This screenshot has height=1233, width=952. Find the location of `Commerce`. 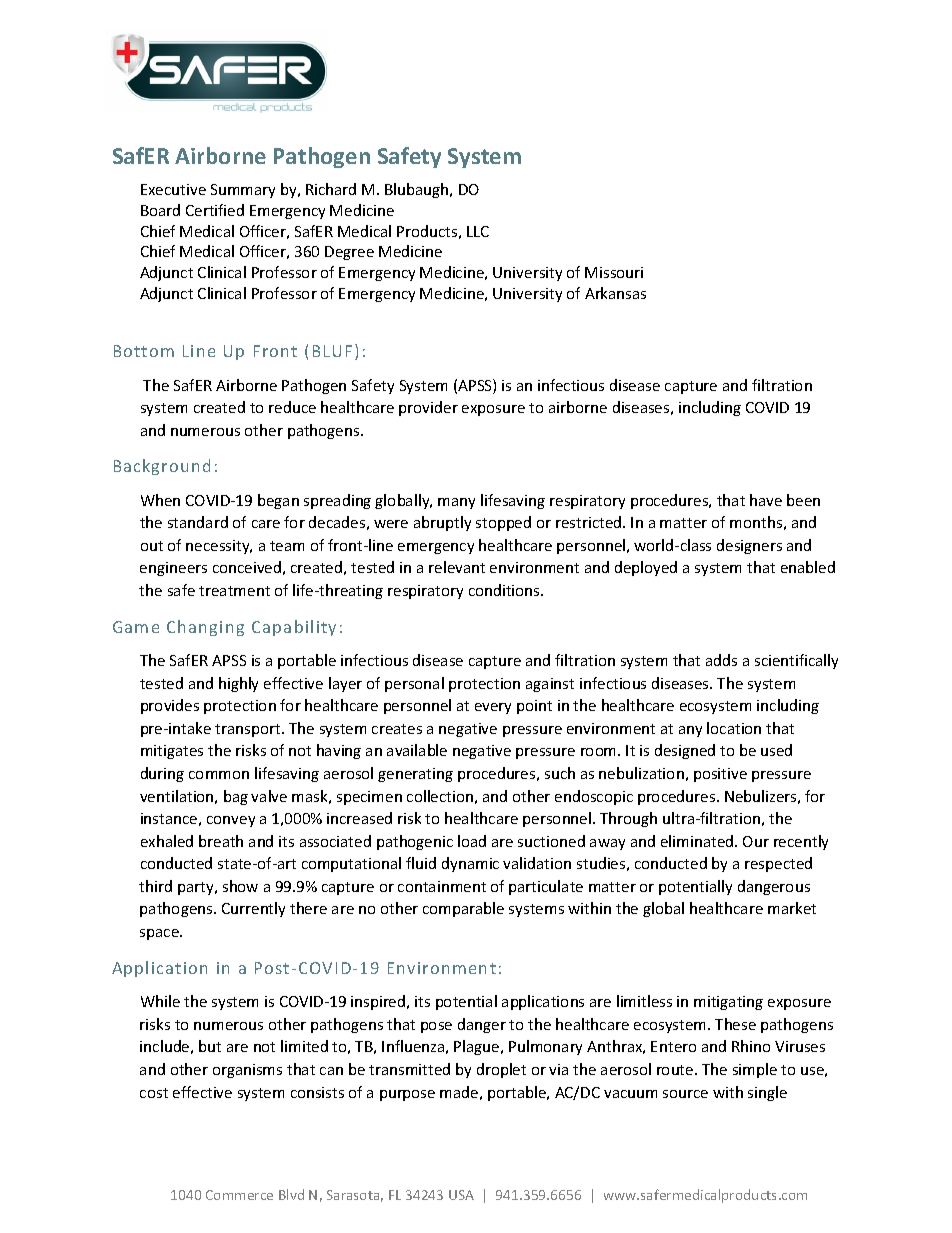

Commerce is located at coordinates (239, 1195).
